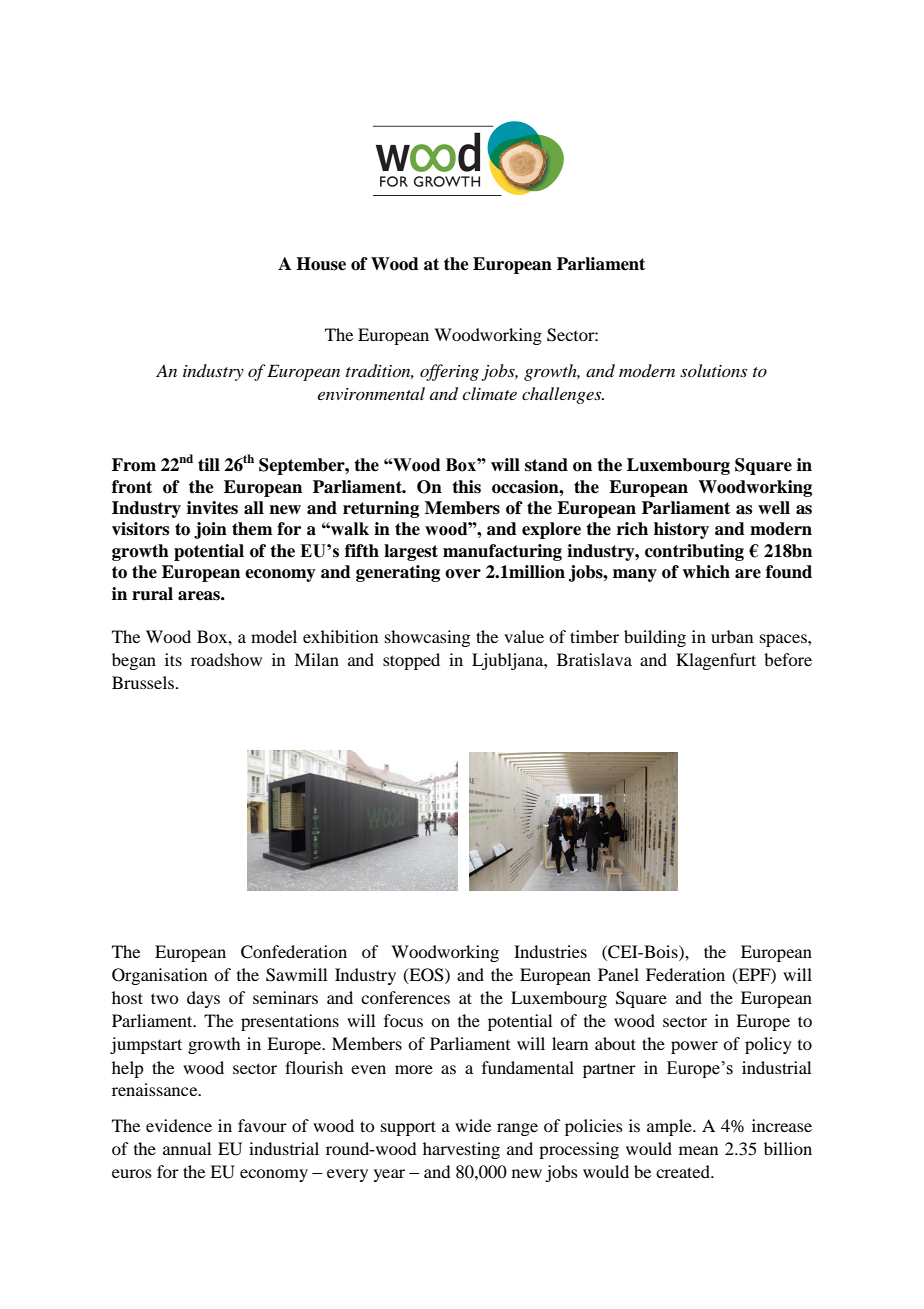  What do you see at coordinates (321, 264) in the screenshot?
I see `House` at bounding box center [321, 264].
